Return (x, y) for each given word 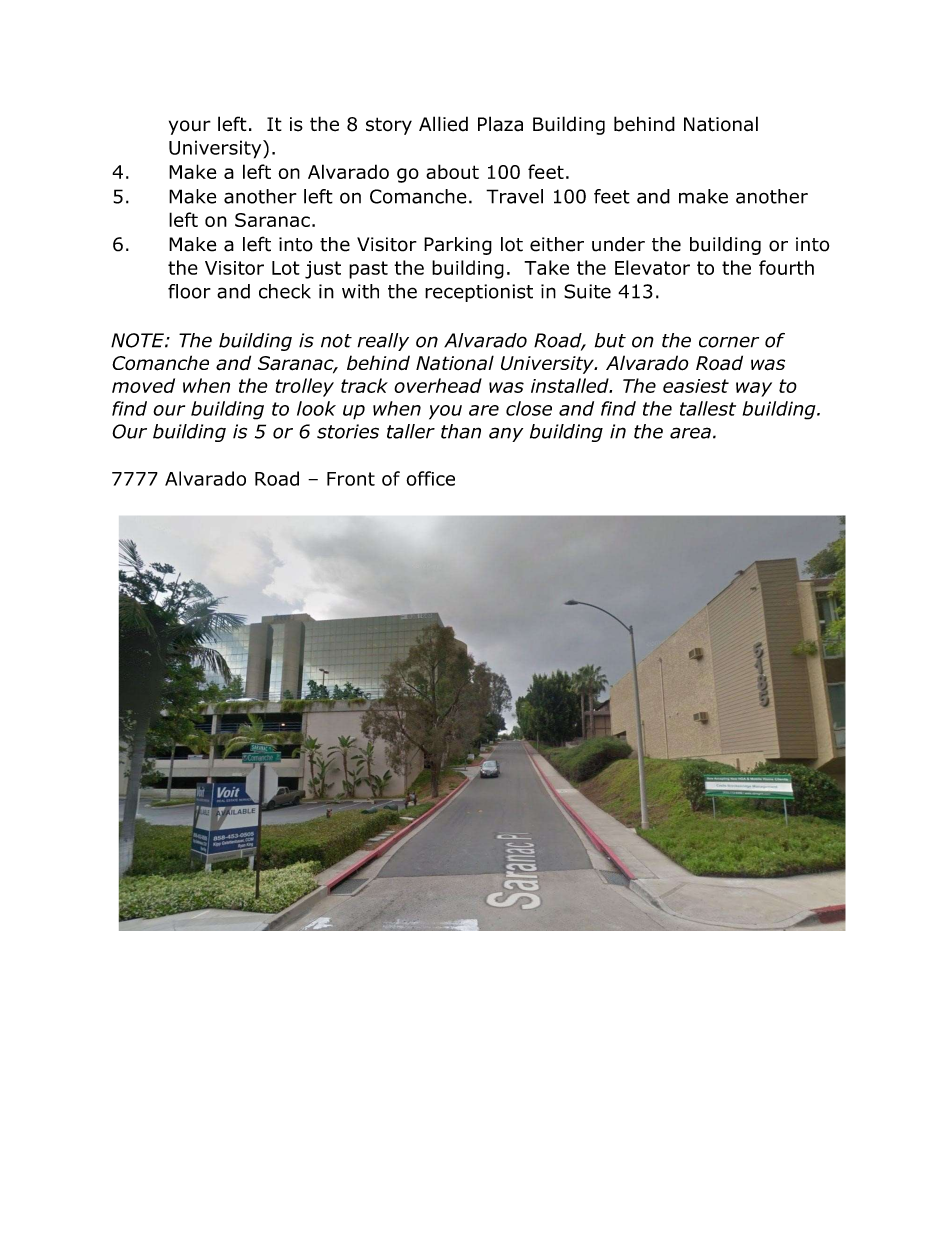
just (323, 270)
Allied (443, 124)
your (190, 127)
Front (351, 479)
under (618, 244)
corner (729, 342)
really (383, 342)
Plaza (500, 124)
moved (143, 385)
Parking (458, 246)
